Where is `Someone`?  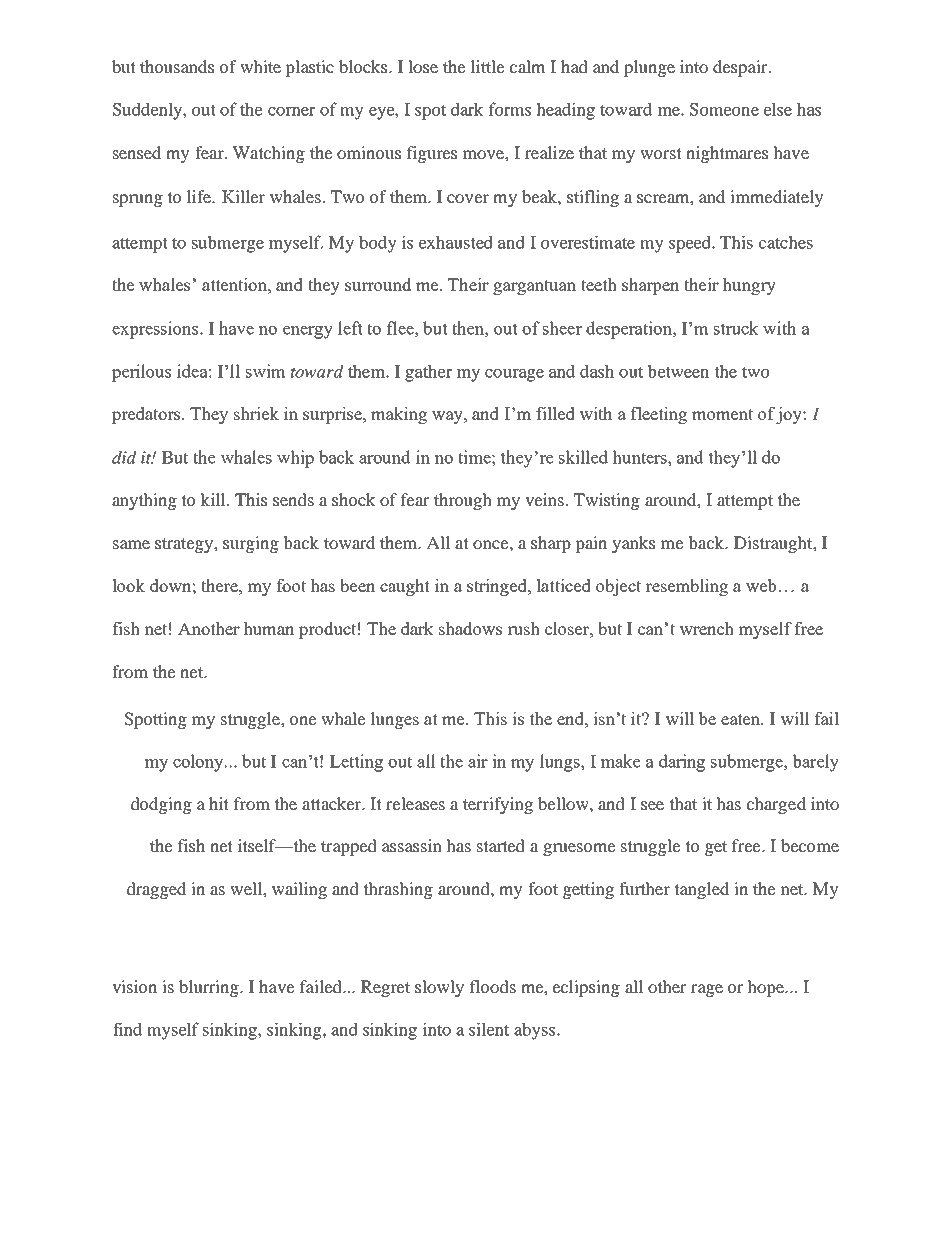
Someone is located at coordinates (724, 109).
